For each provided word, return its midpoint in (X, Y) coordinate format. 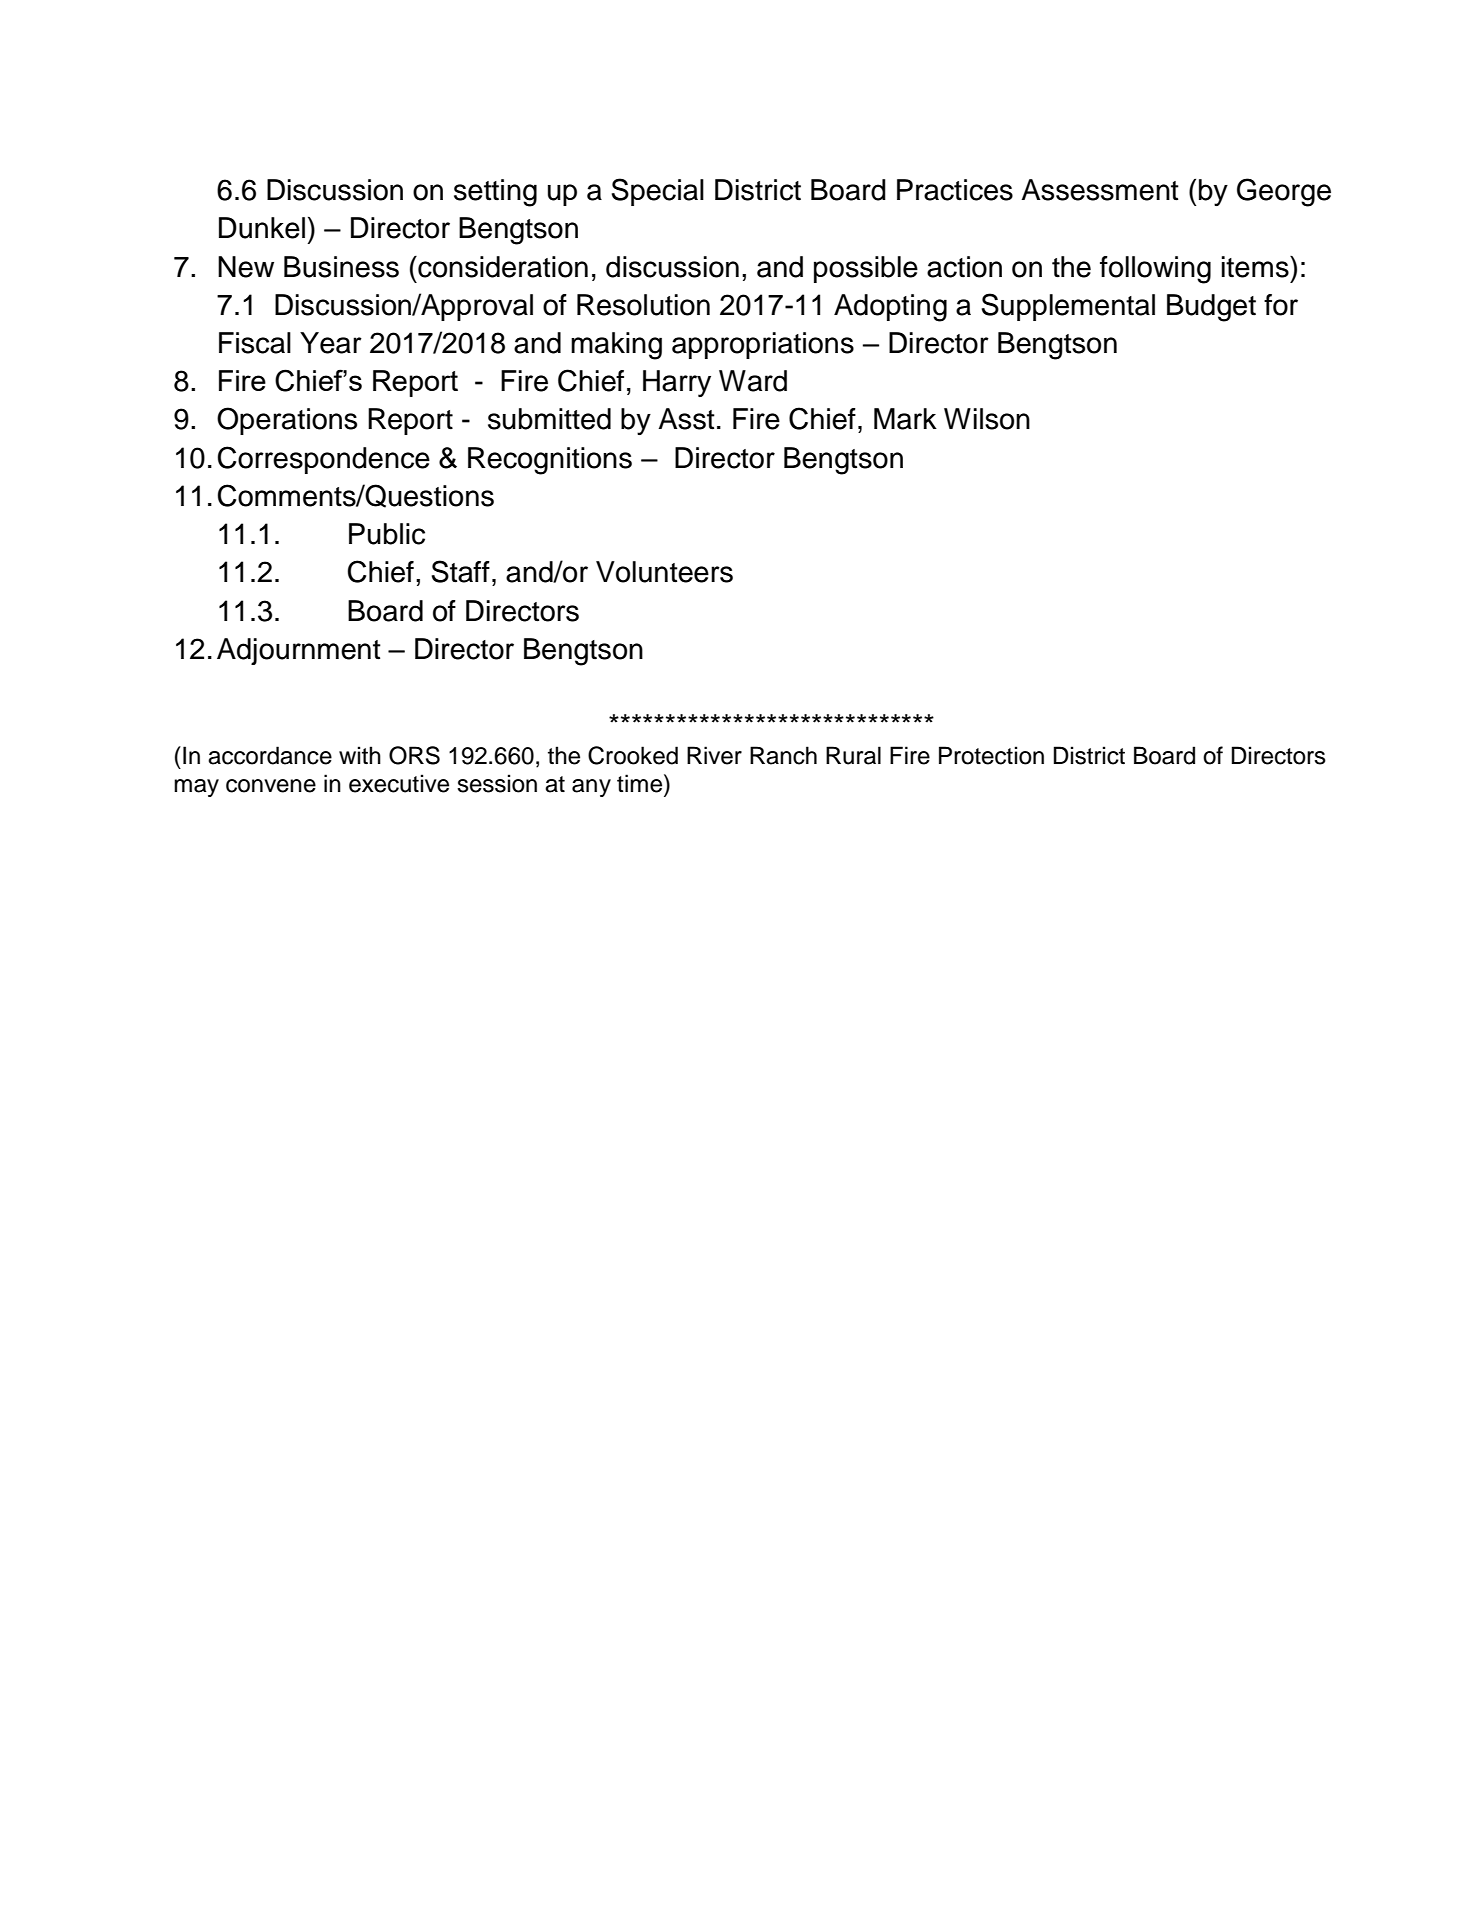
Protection (991, 755)
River (714, 755)
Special (658, 192)
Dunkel (262, 228)
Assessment (1100, 190)
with (360, 755)
